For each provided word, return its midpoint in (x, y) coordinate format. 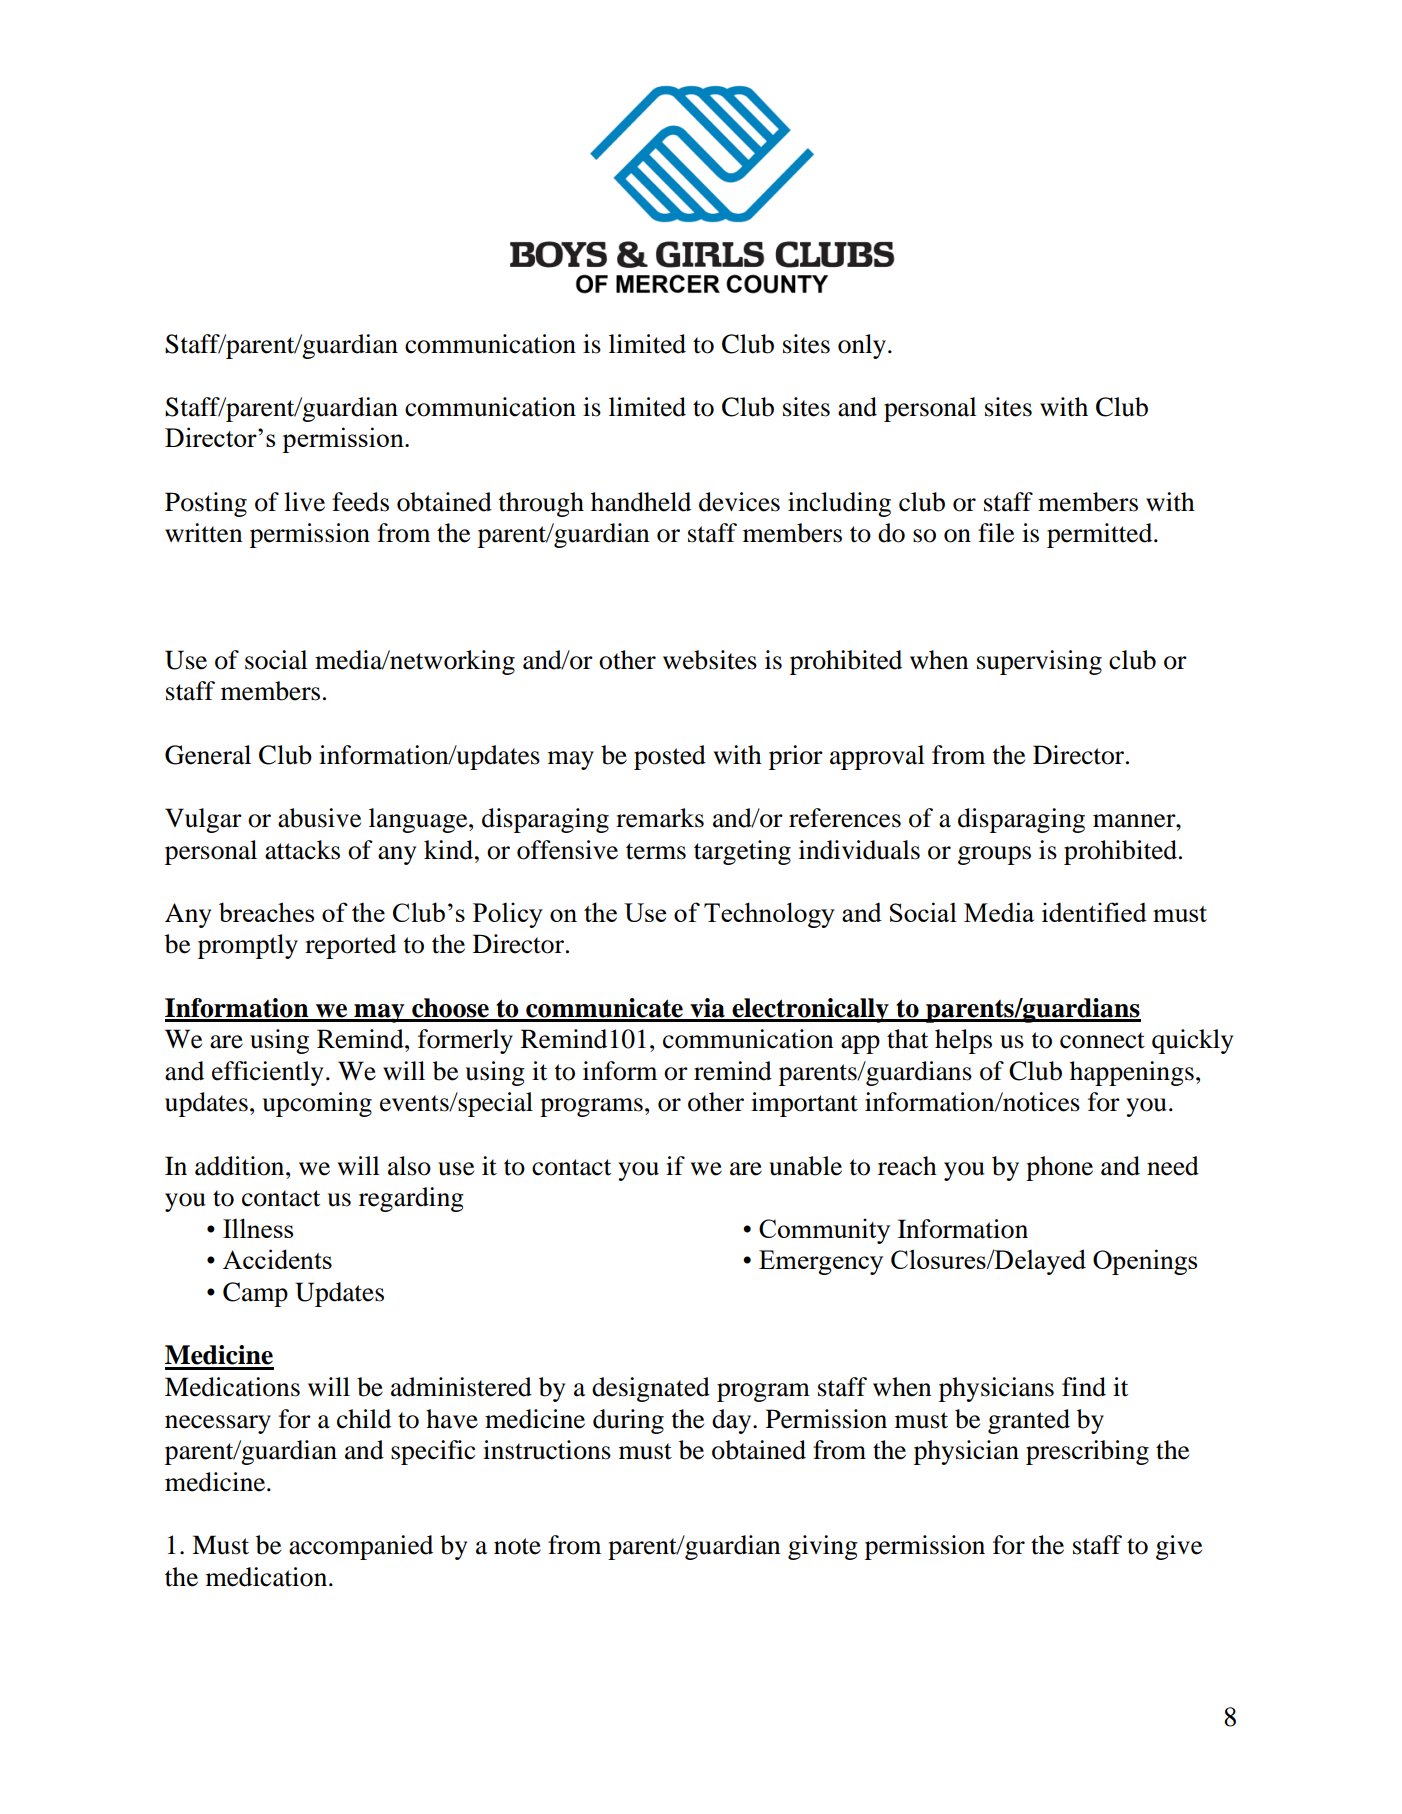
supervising (1039, 662)
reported (350, 946)
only (862, 346)
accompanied (361, 1547)
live (304, 502)
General (208, 755)
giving (823, 1547)
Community (824, 1231)
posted (670, 757)
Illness (258, 1228)
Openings (1145, 1262)
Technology (769, 915)
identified (1094, 912)
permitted (1101, 535)
